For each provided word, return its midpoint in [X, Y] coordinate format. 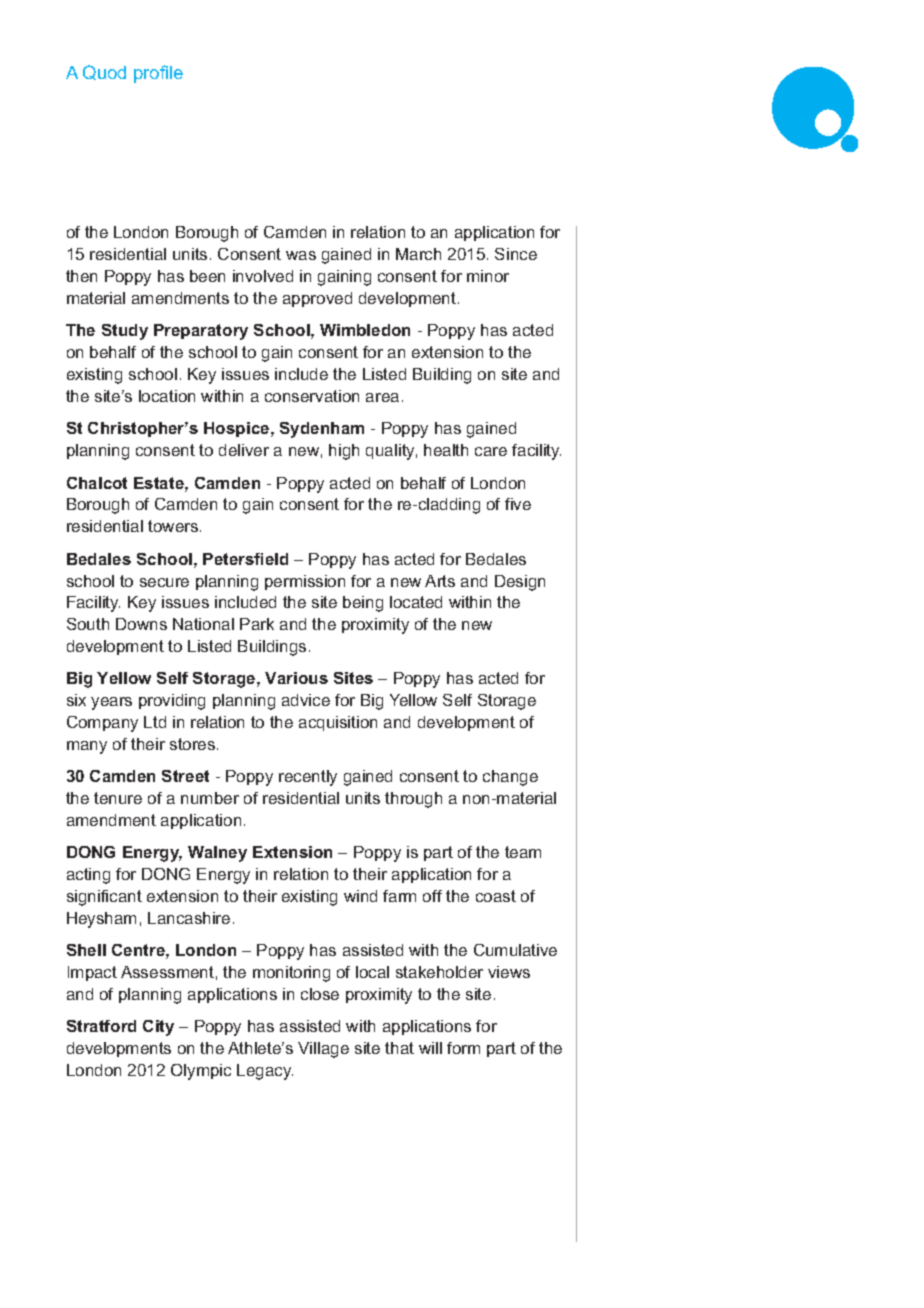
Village [323, 1050]
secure [164, 582]
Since [516, 254]
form [463, 1048]
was [301, 255]
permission [305, 582]
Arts [440, 581]
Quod [104, 72]
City [158, 1028]
